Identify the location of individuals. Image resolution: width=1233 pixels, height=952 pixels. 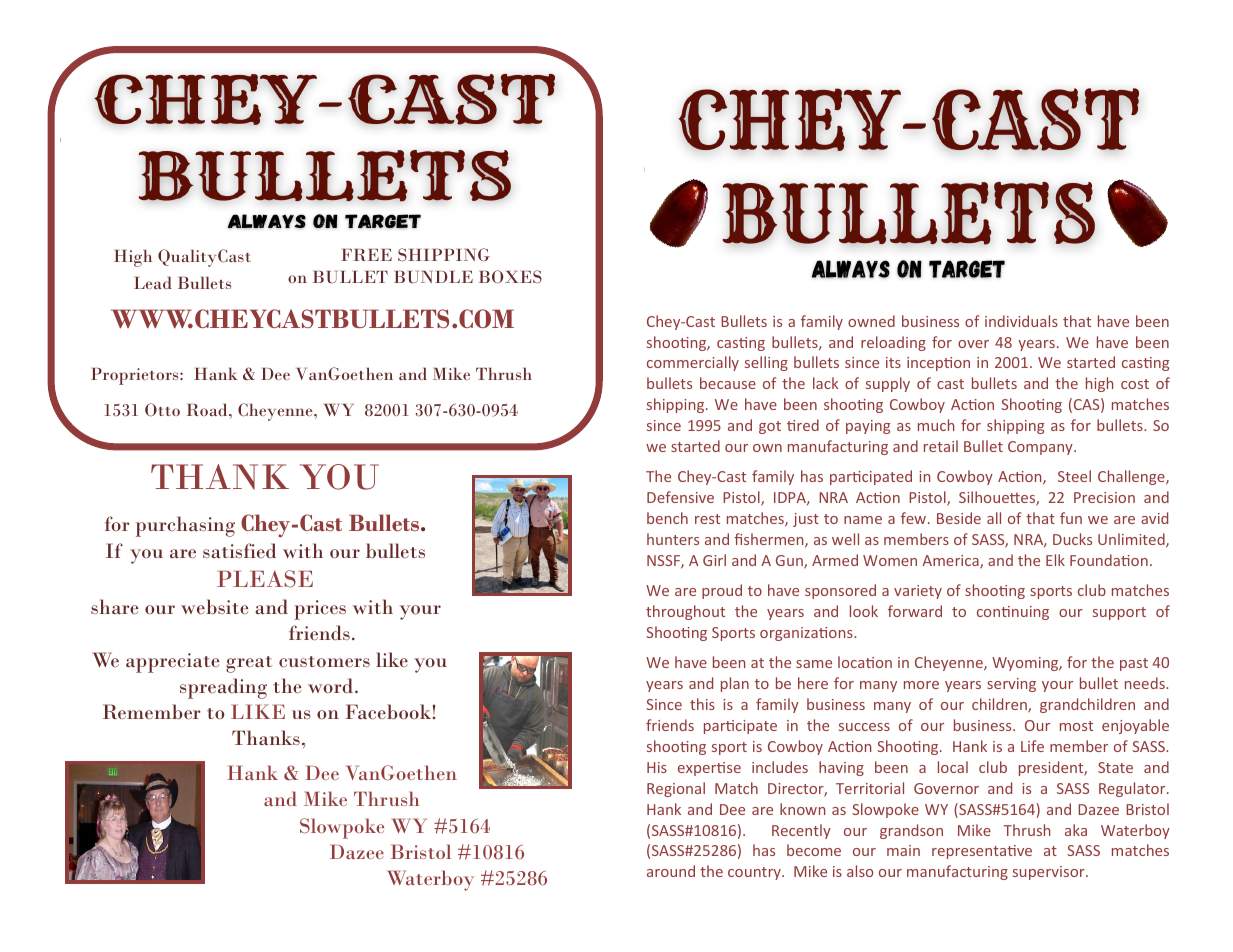
(1021, 321).
